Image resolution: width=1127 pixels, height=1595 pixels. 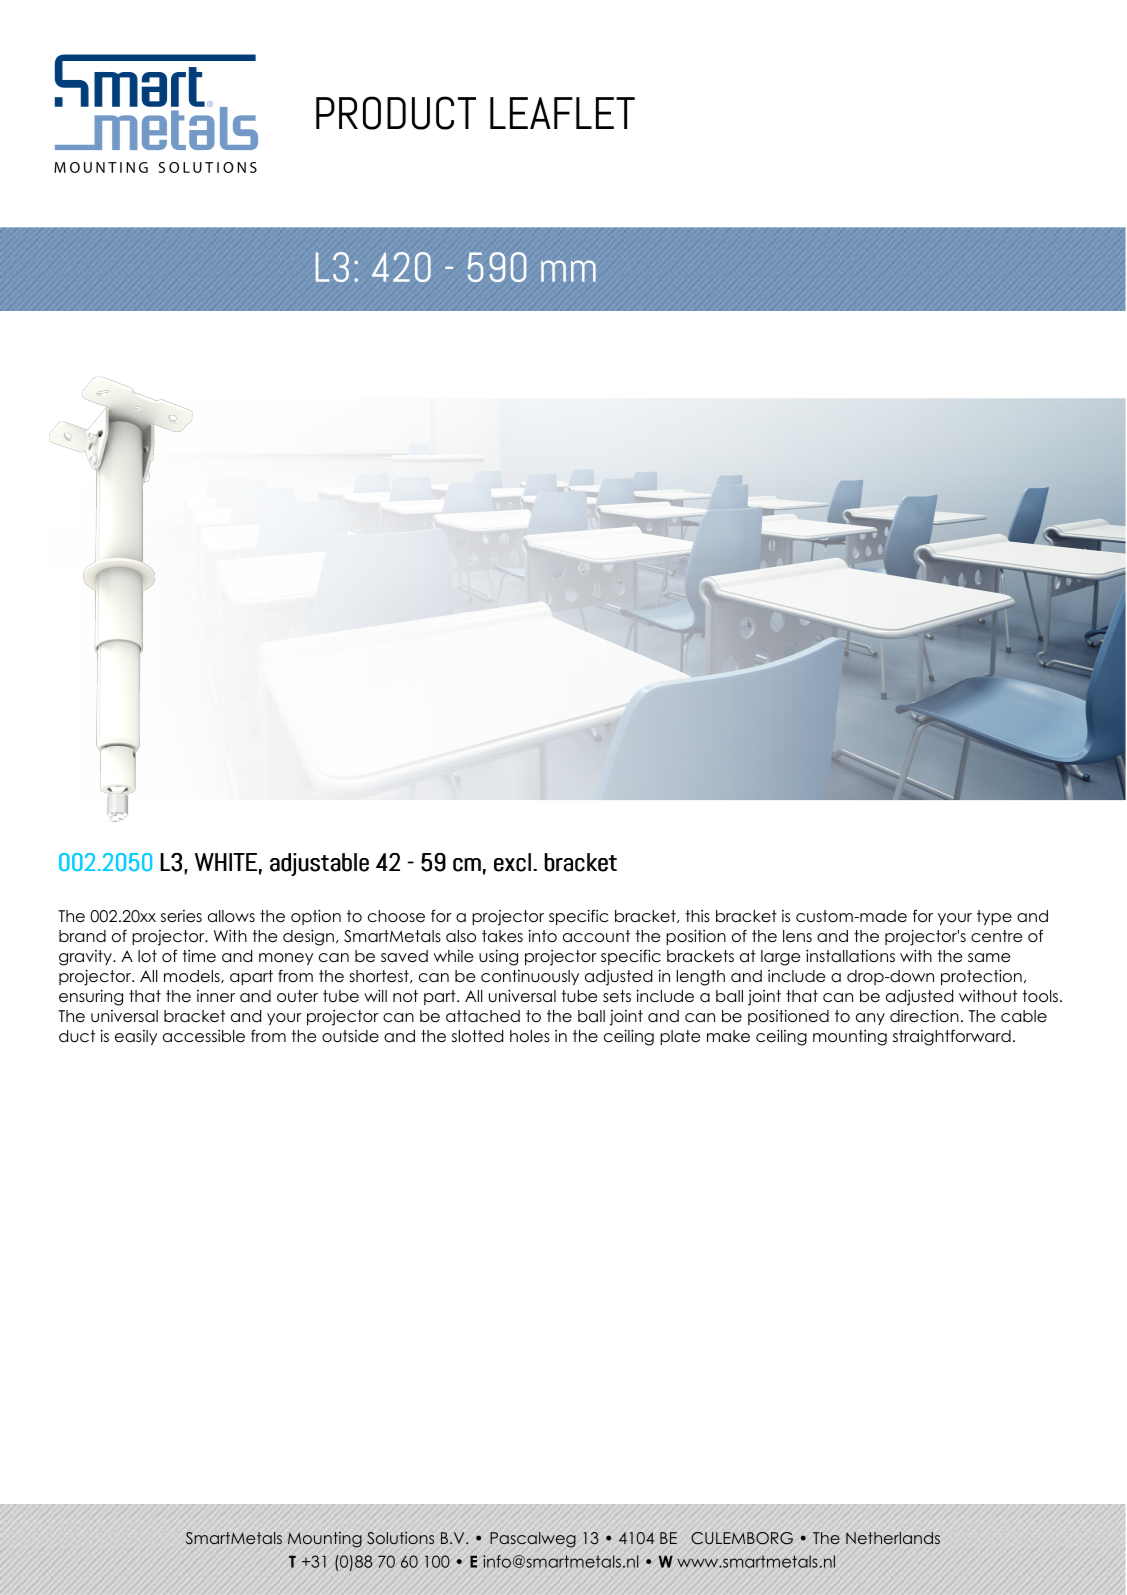 What do you see at coordinates (136, 1037) in the page?
I see `easily` at bounding box center [136, 1037].
